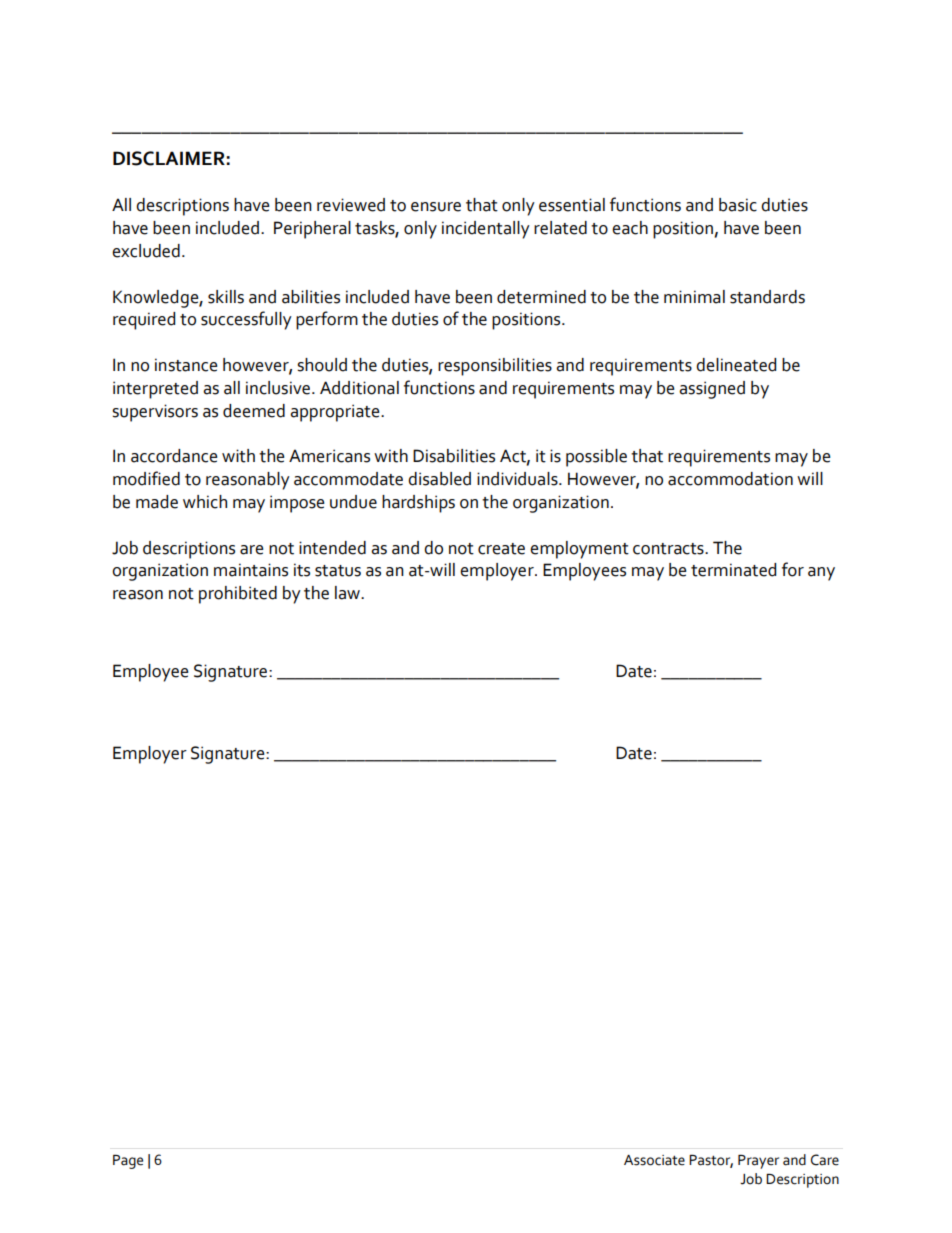 This image has height=1233, width=952. What do you see at coordinates (738, 205) in the image?
I see `basic` at bounding box center [738, 205].
